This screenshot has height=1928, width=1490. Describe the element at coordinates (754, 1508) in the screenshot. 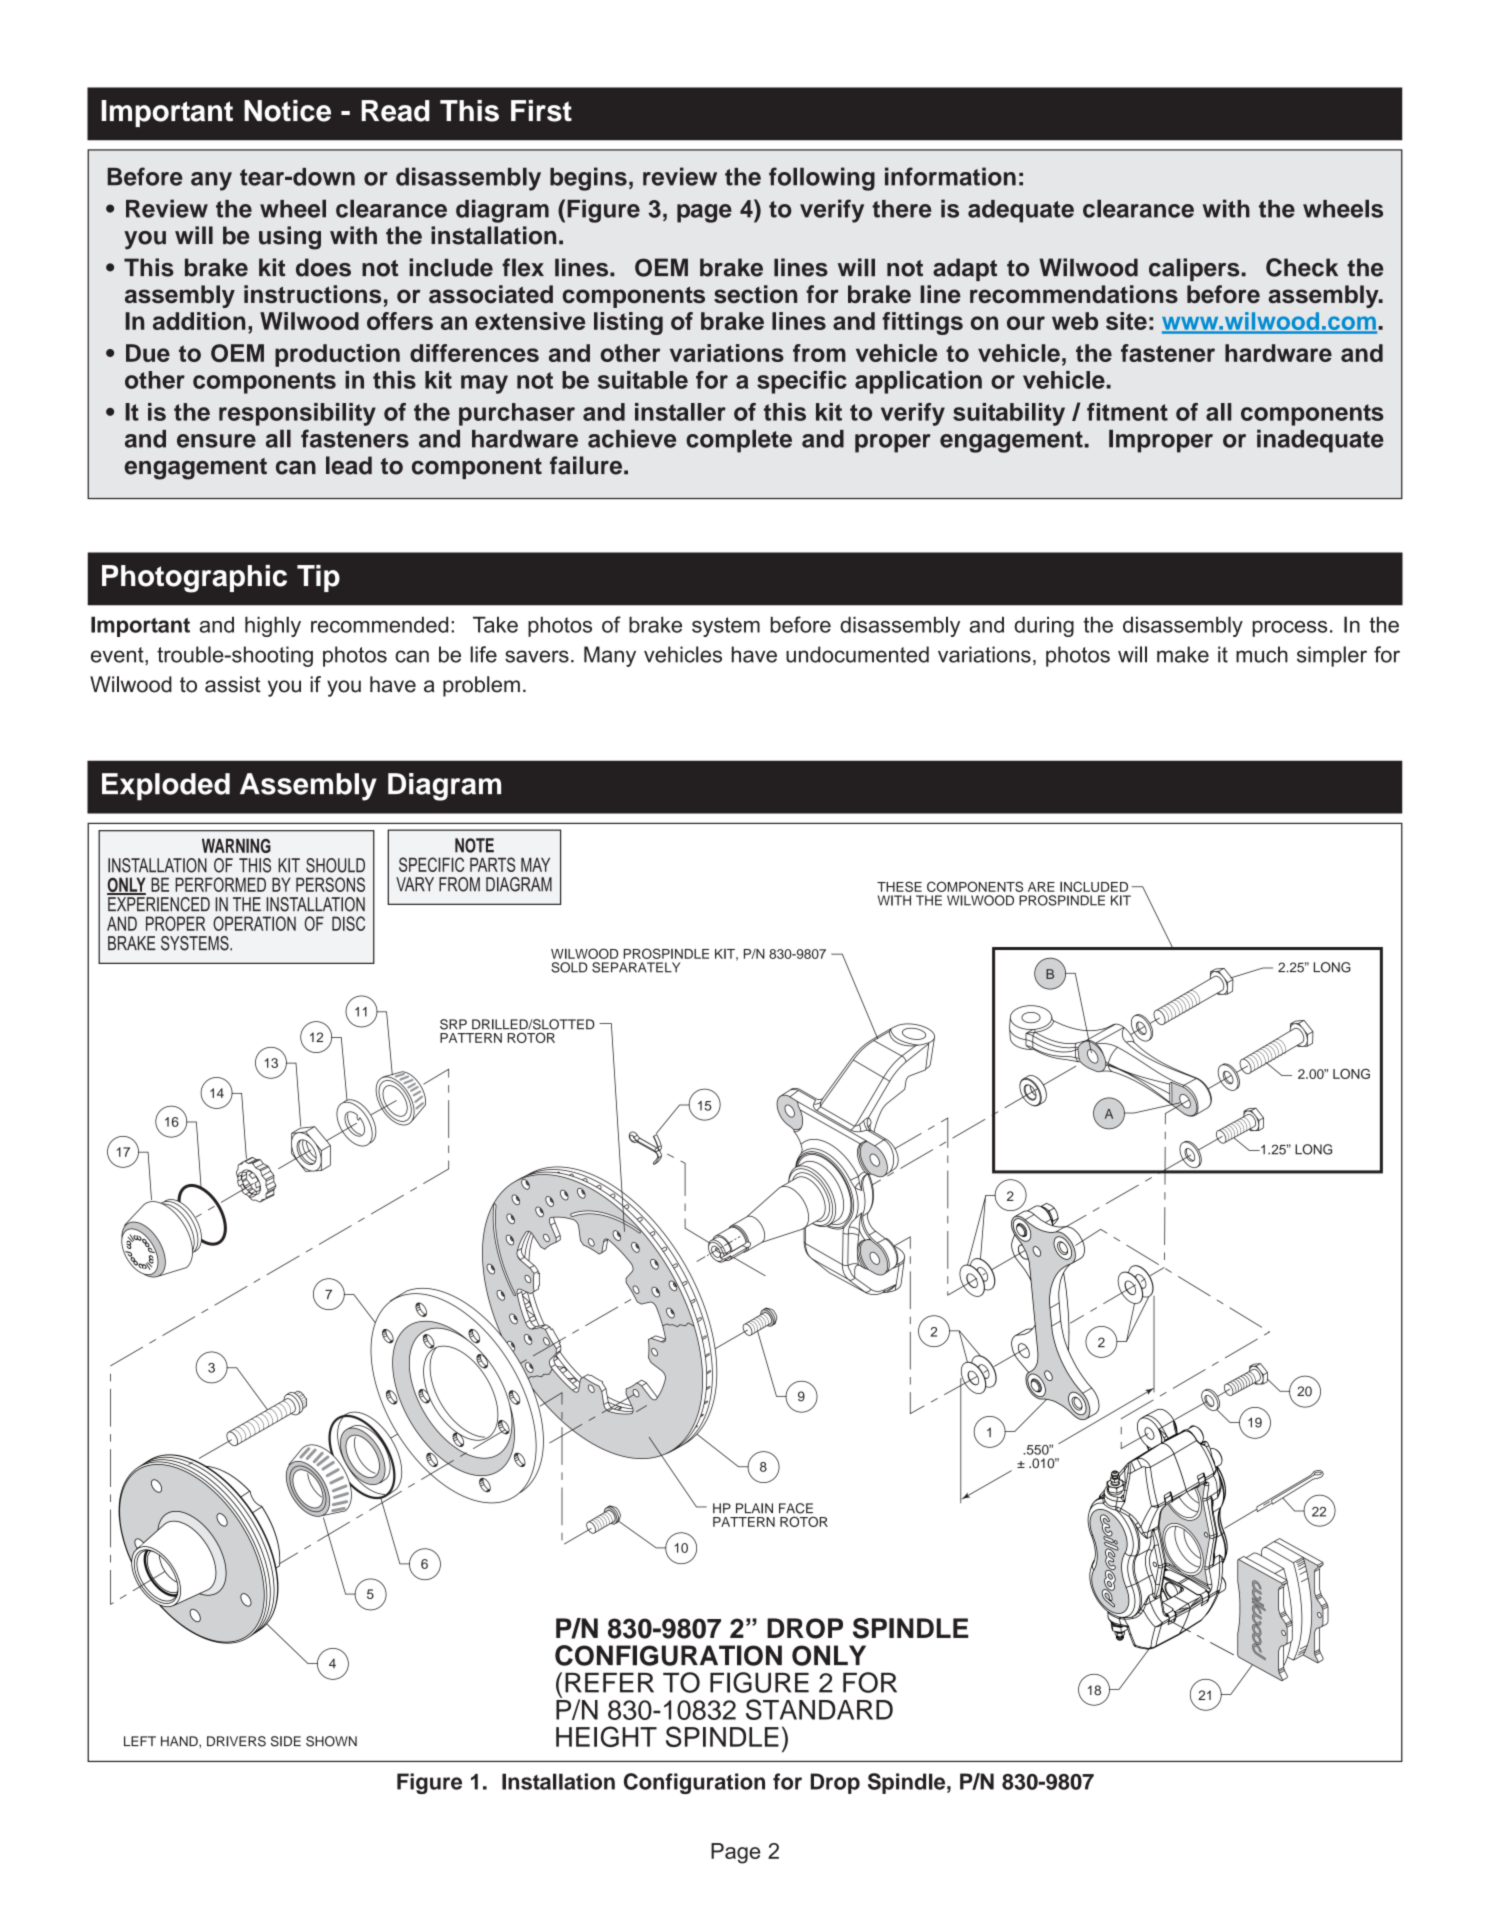

I see `PLAIN` at that location.
